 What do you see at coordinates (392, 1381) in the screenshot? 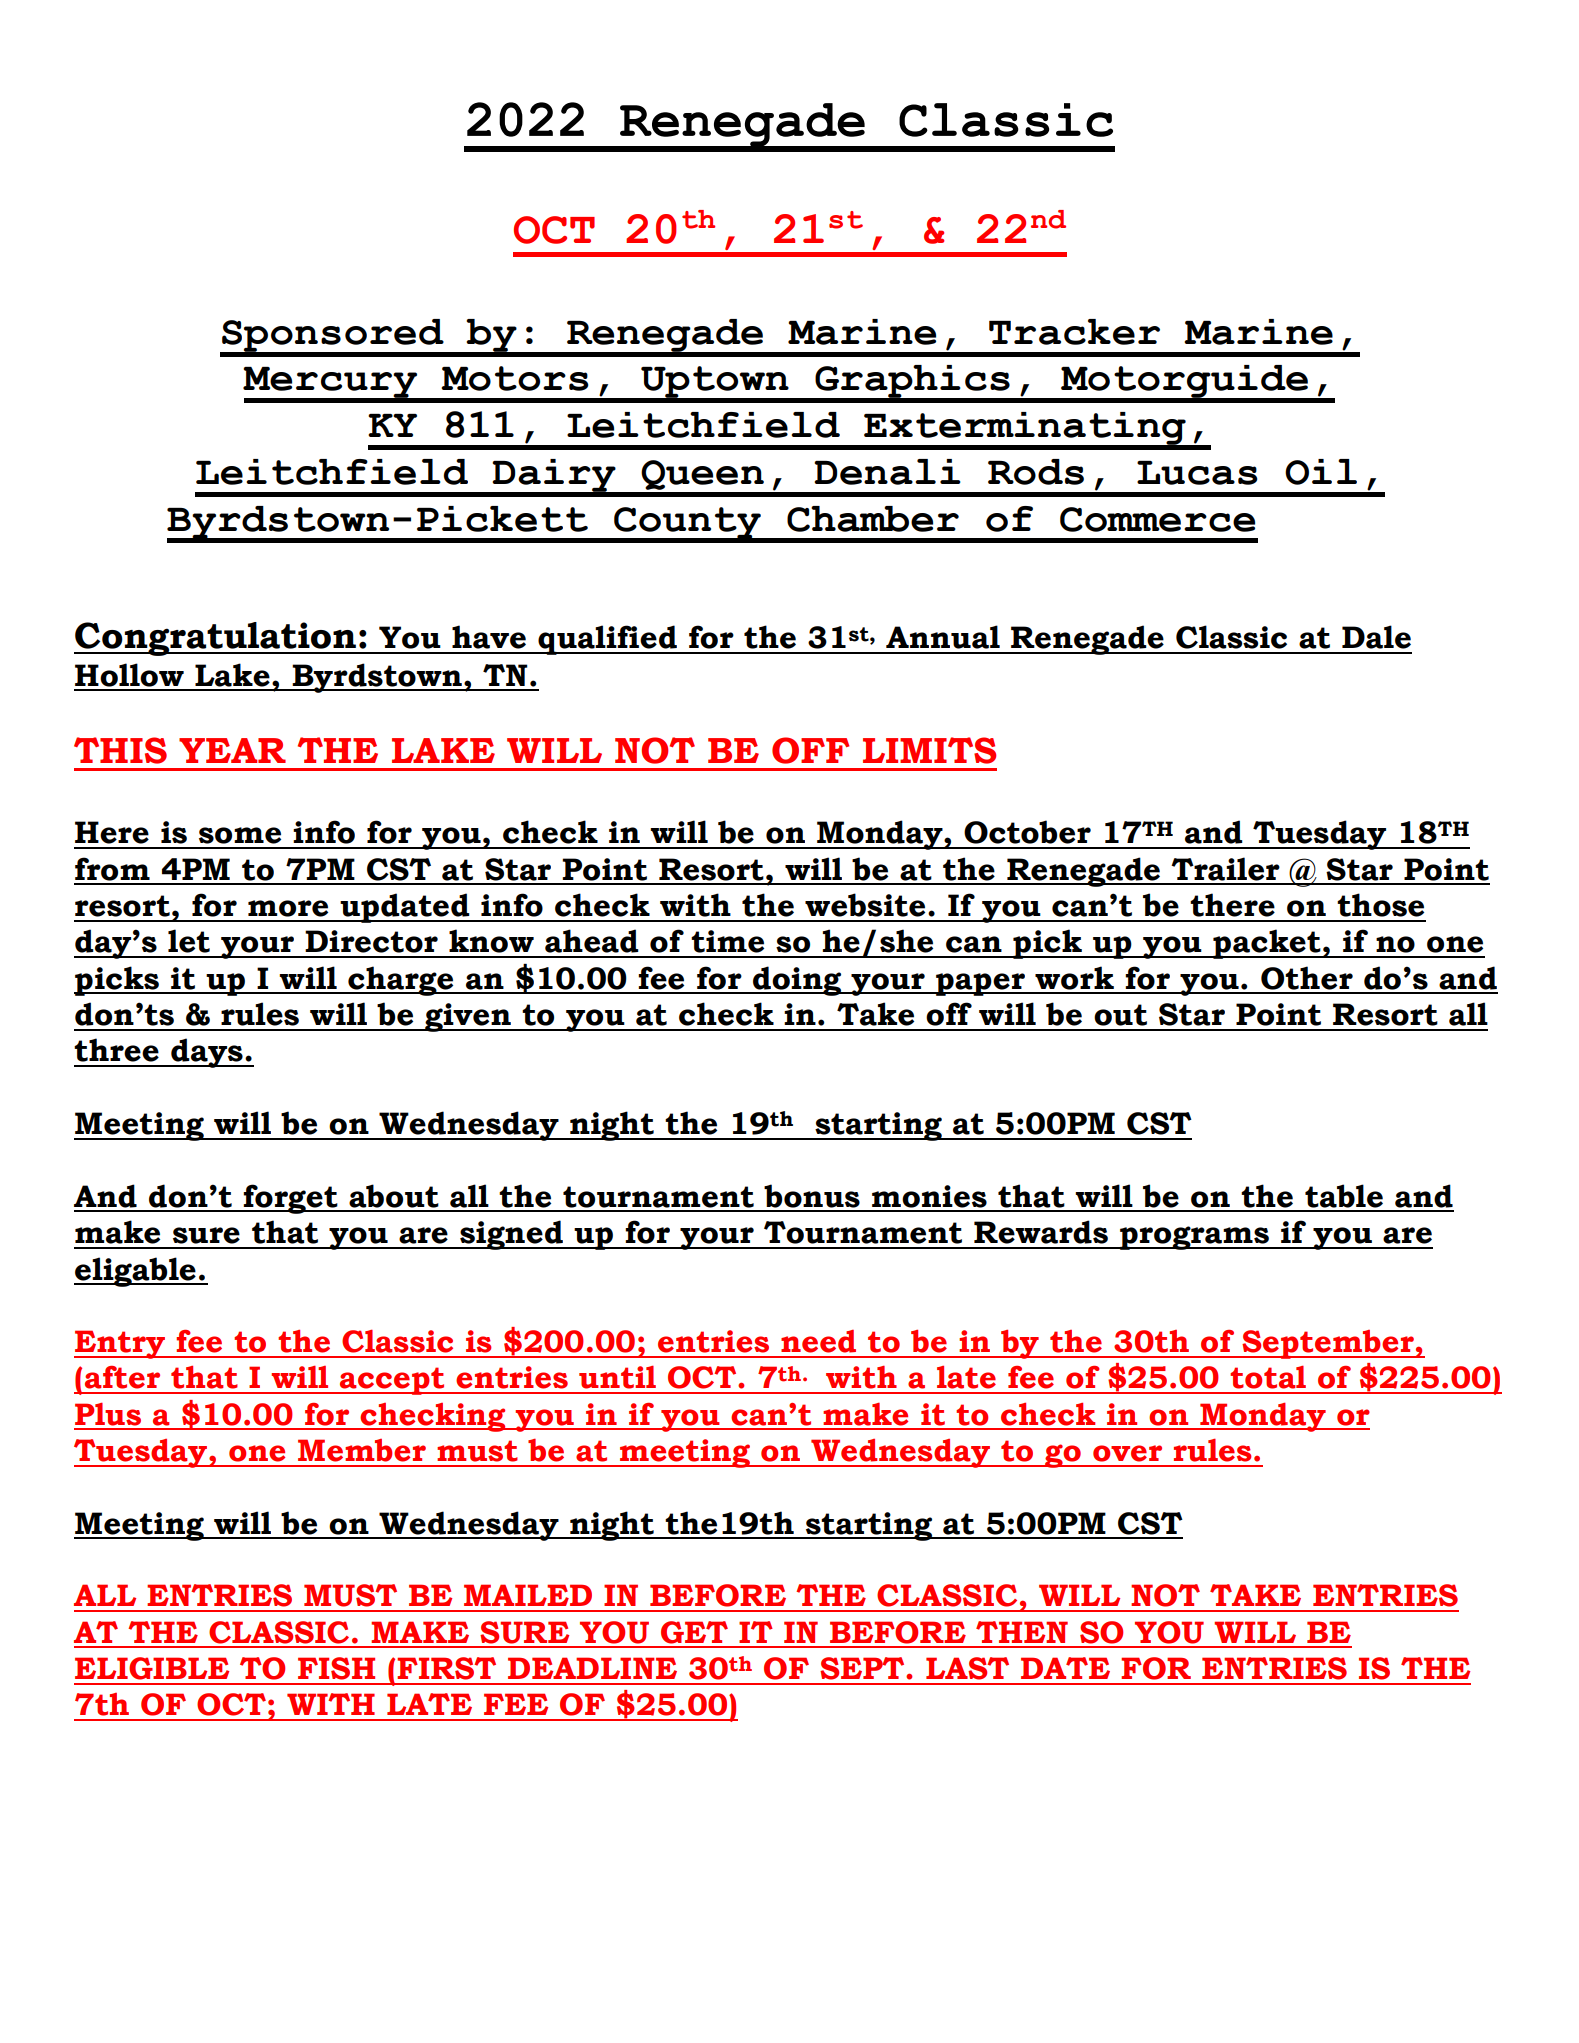
I see `accept` at bounding box center [392, 1381].
